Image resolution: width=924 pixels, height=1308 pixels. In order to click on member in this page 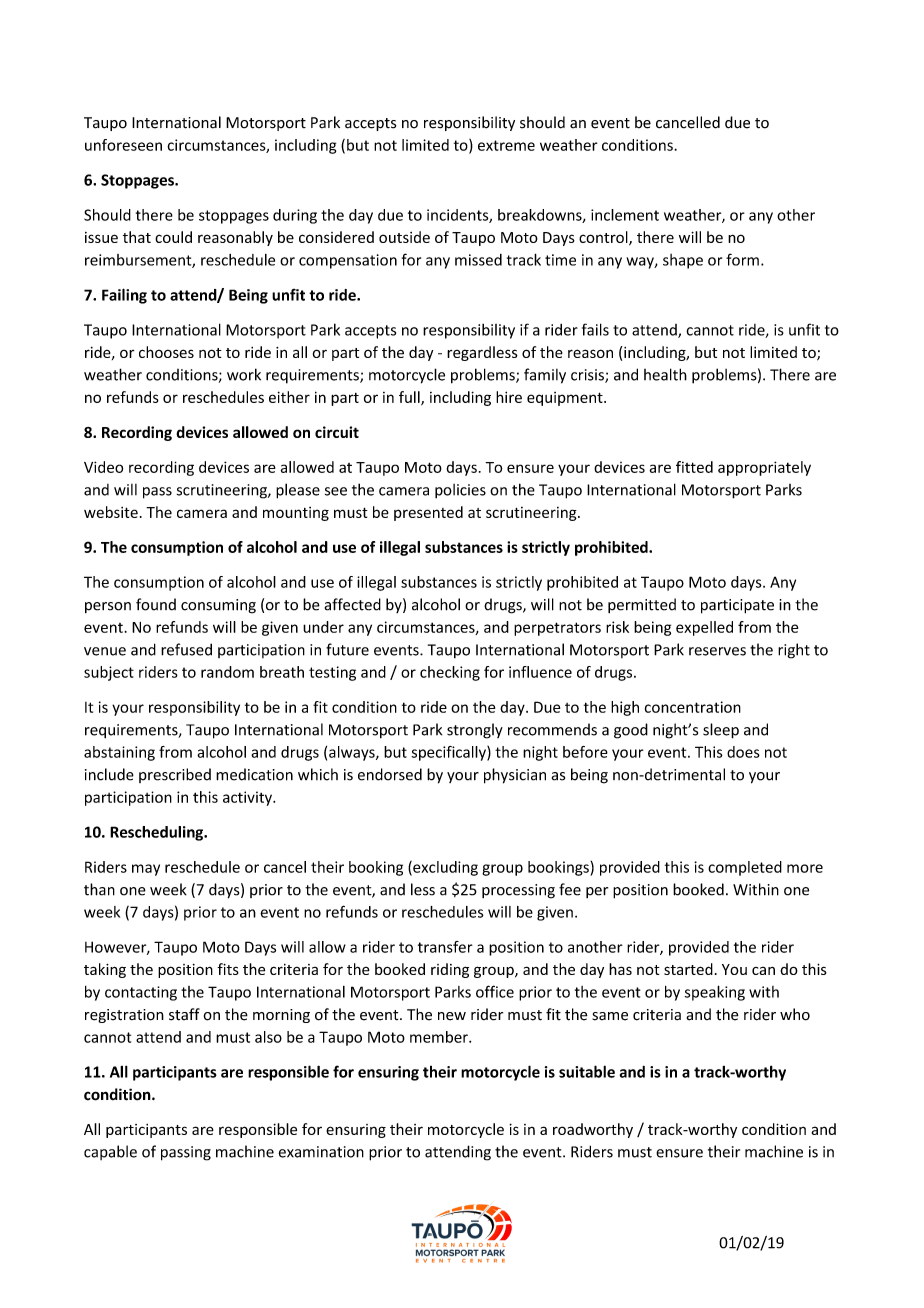, I will do `click(440, 1037)`.
